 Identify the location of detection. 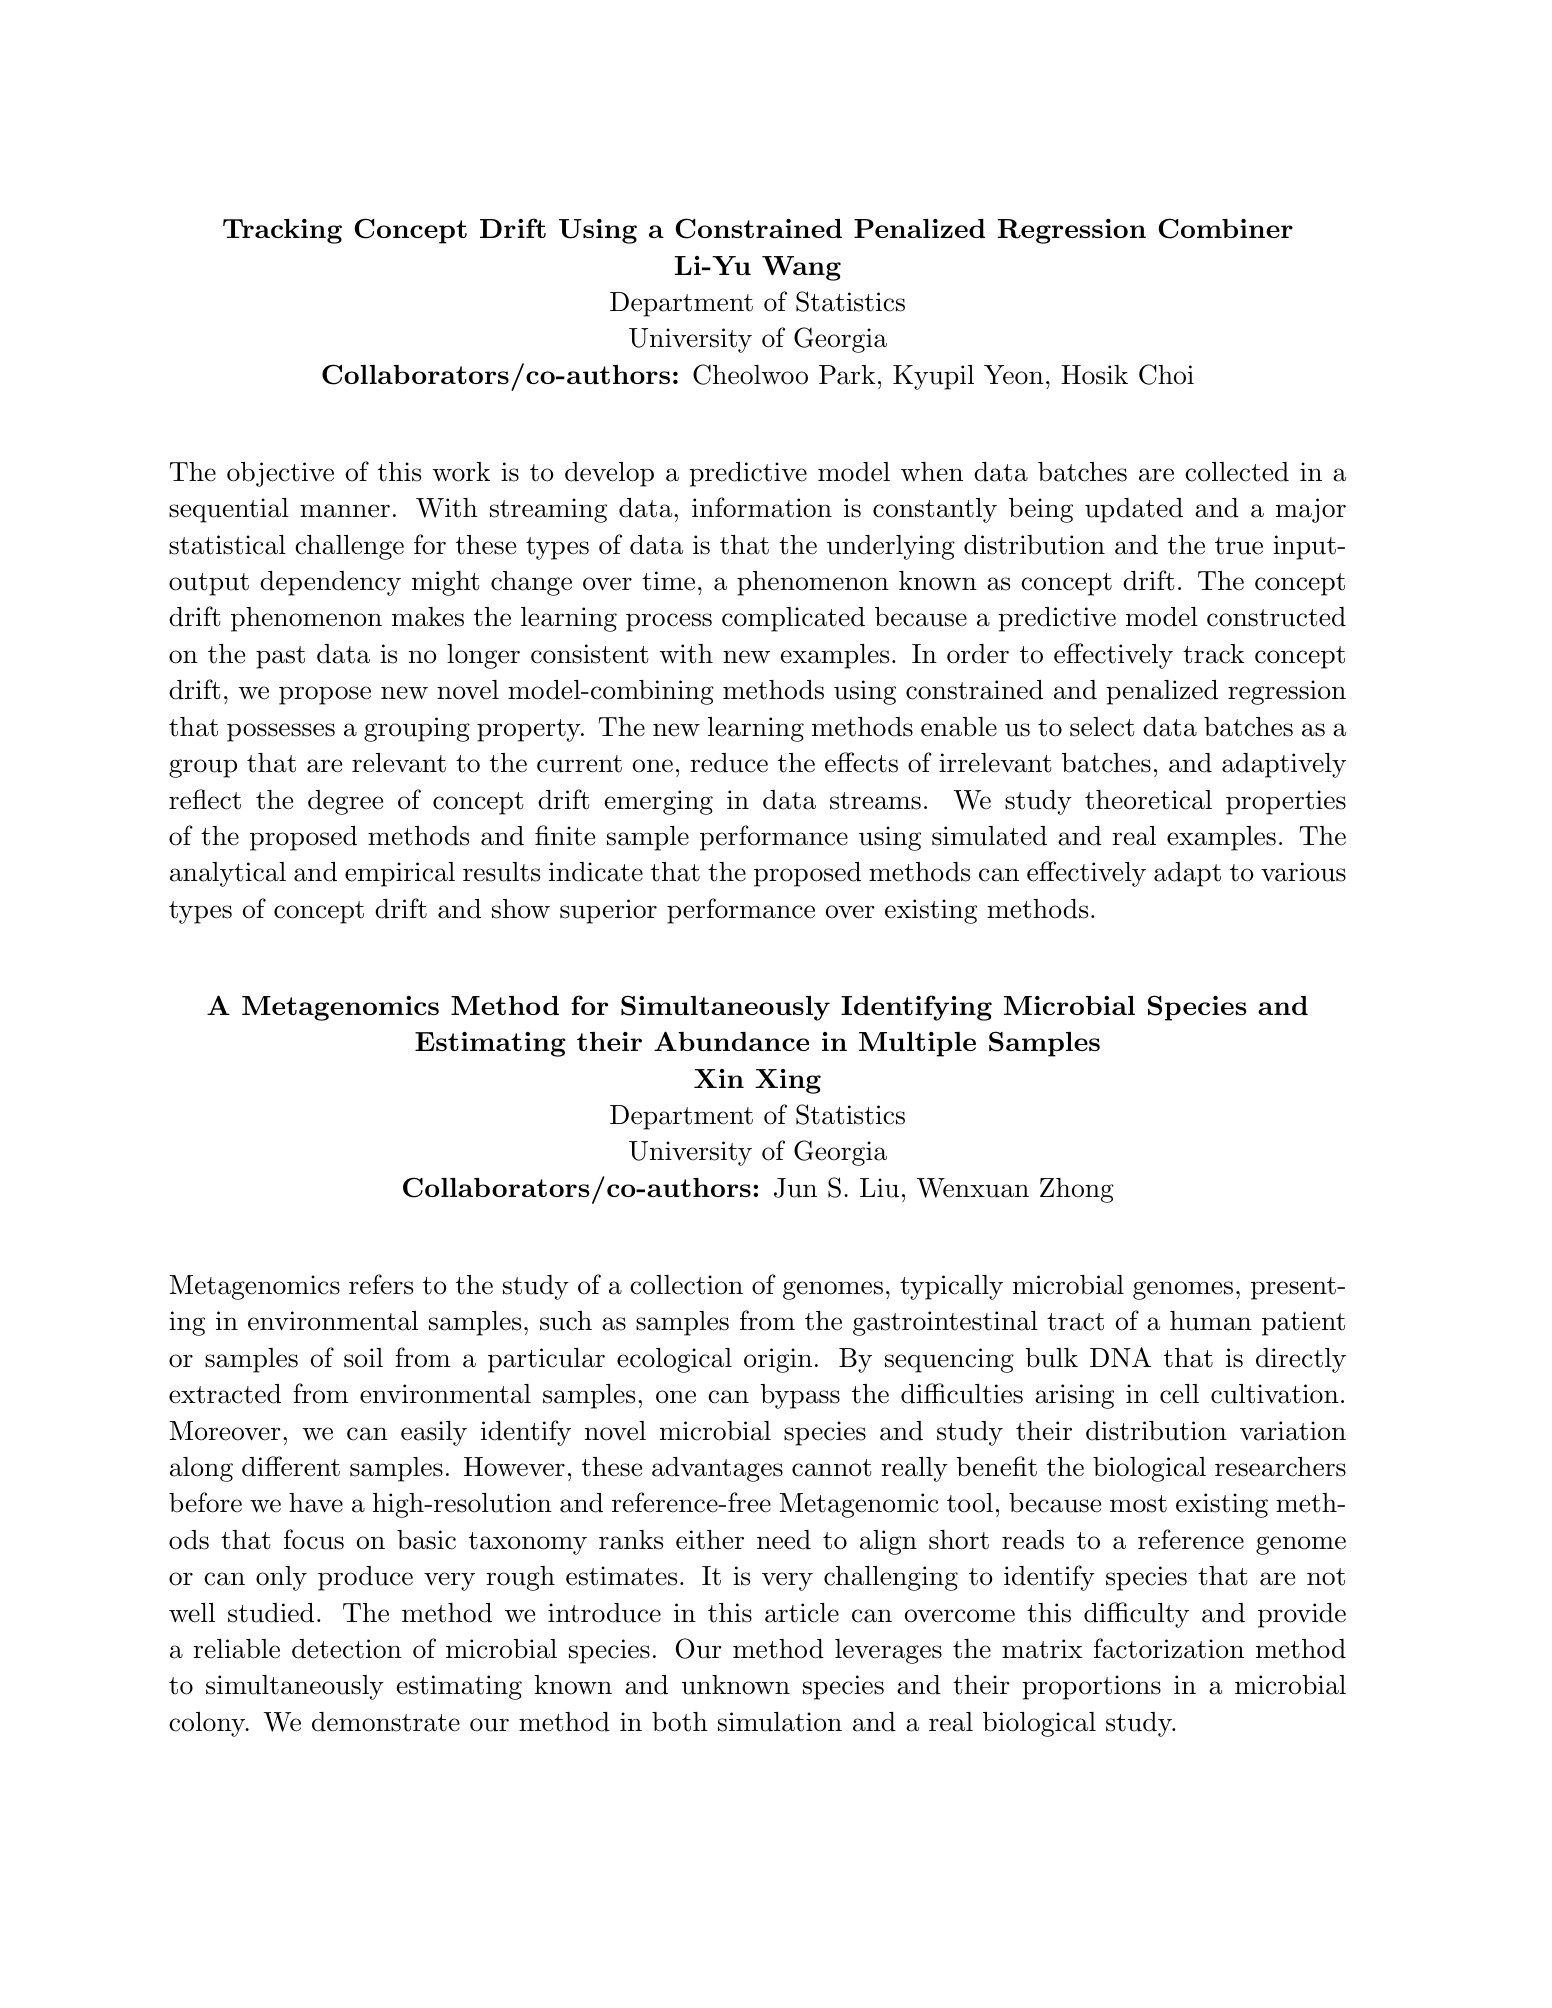
(347, 1649).
